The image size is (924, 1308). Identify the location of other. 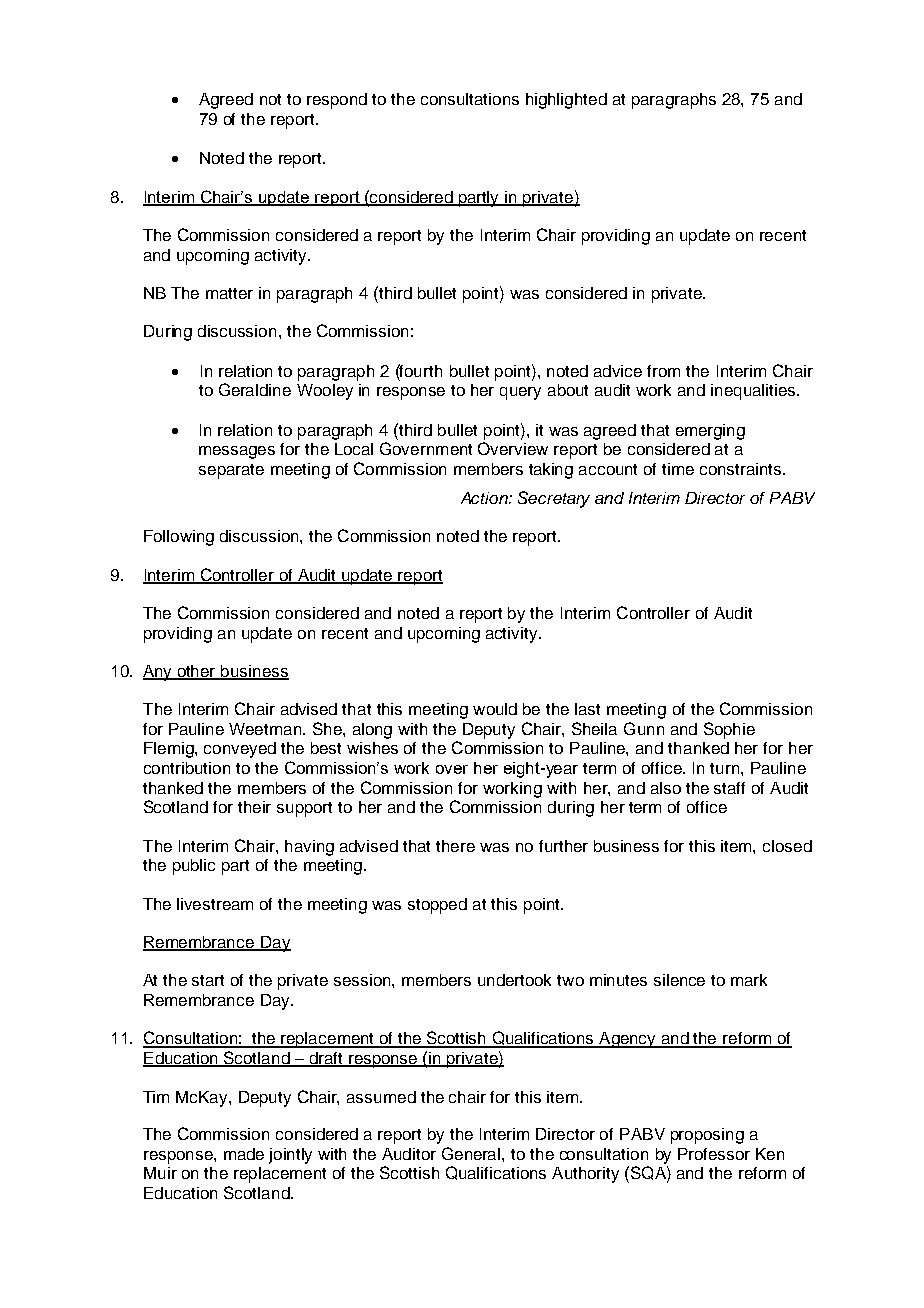
(197, 672).
